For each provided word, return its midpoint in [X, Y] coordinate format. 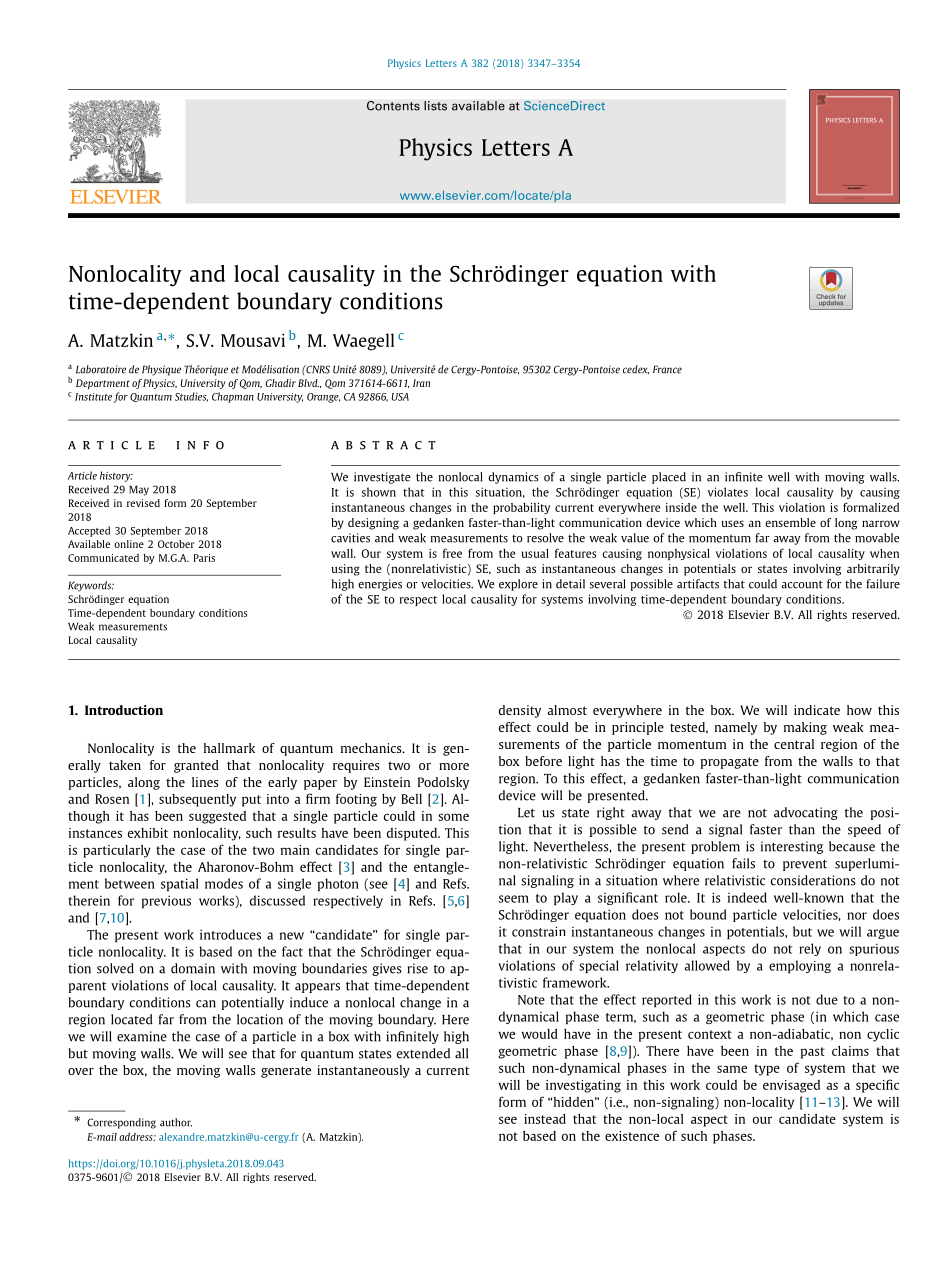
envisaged [791, 1086]
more [454, 766]
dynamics [513, 478]
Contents [393, 106]
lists [435, 106]
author [176, 1122]
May [139, 490]
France [667, 369]
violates [728, 492]
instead [545, 1119]
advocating [806, 813]
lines [205, 782]
